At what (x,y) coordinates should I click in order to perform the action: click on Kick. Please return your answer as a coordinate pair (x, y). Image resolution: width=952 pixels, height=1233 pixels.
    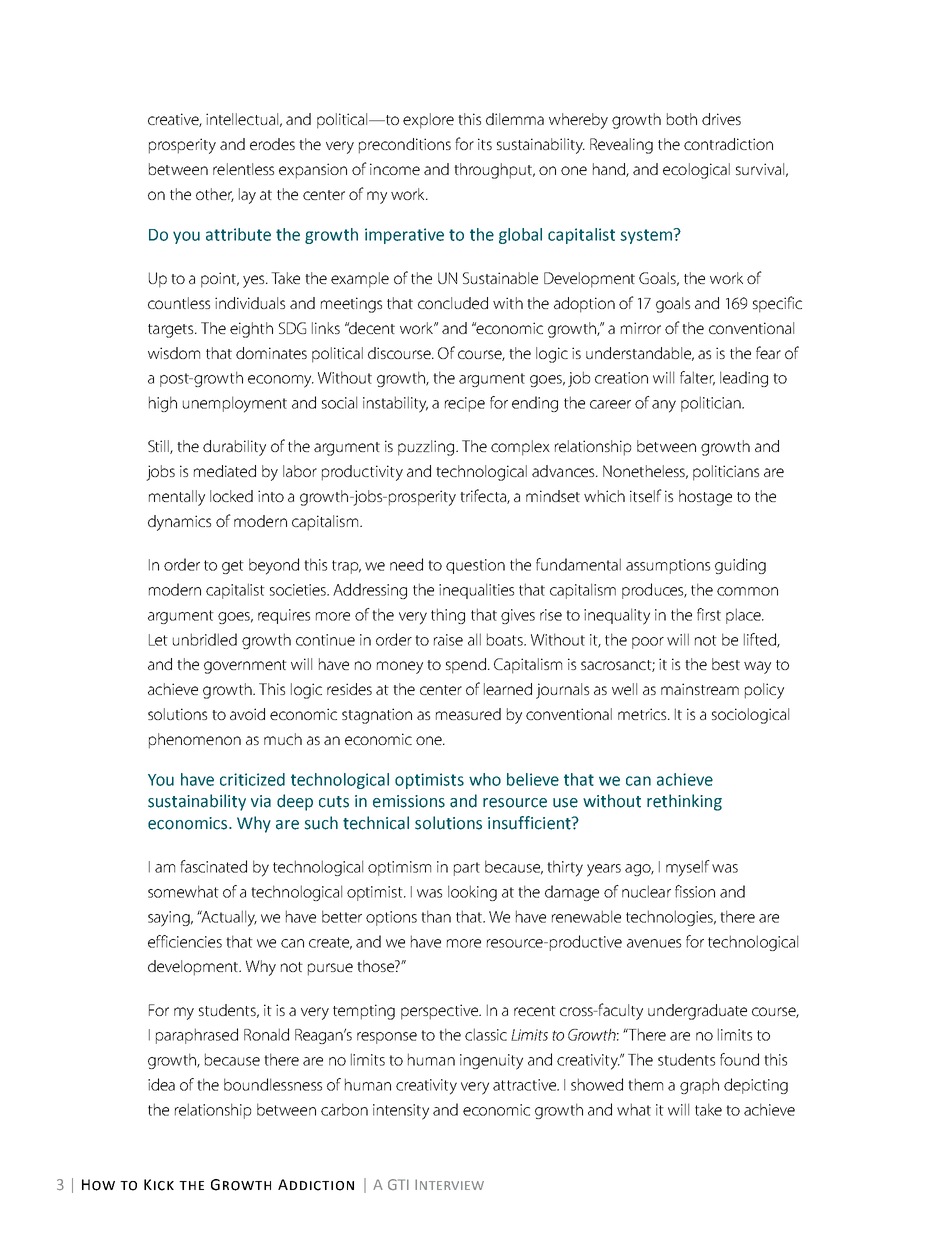
    Looking at the image, I should click on (159, 1185).
